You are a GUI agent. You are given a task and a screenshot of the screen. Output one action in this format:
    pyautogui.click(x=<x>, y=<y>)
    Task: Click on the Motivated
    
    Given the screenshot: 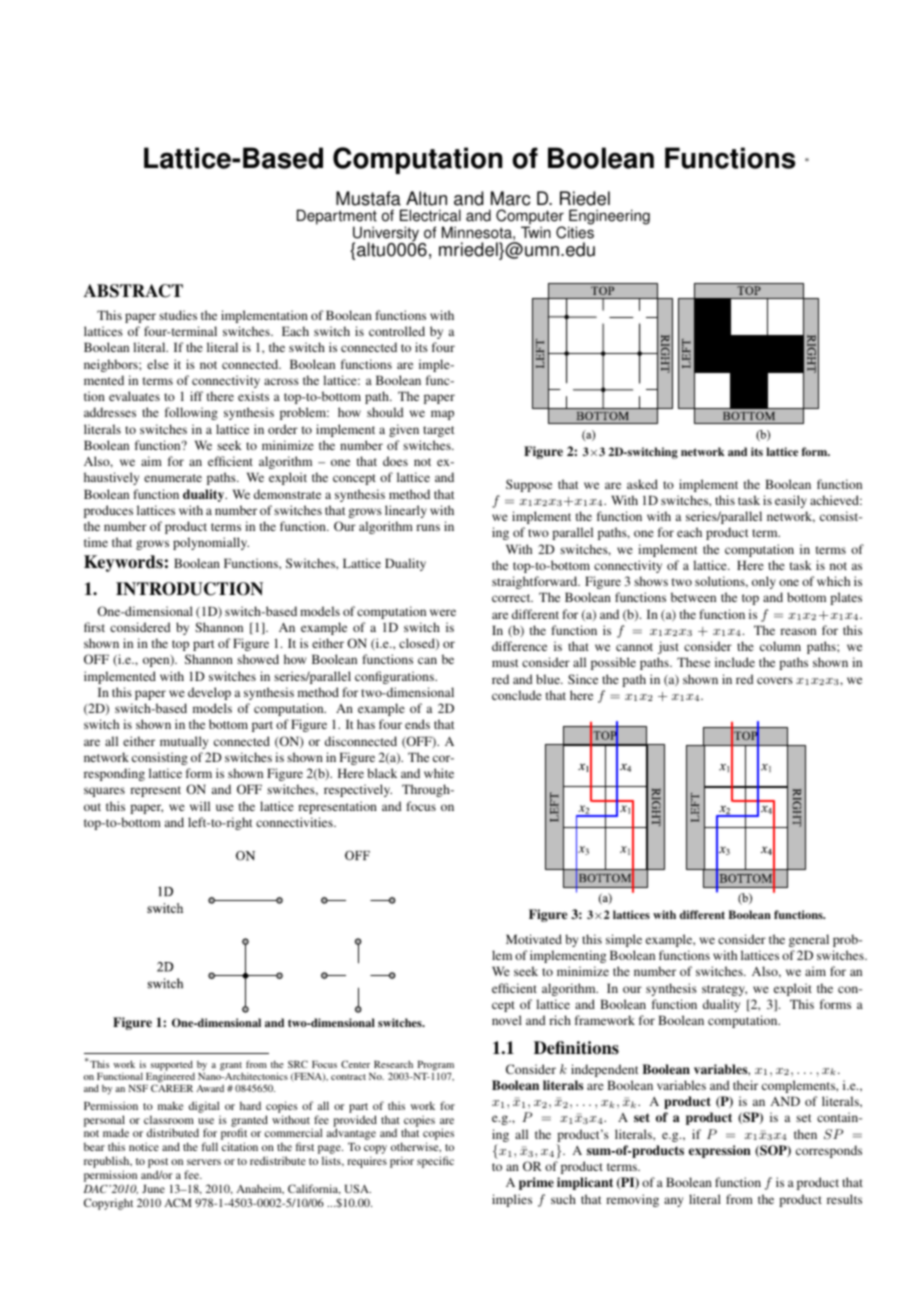 What is the action you would take?
    pyautogui.click(x=534, y=939)
